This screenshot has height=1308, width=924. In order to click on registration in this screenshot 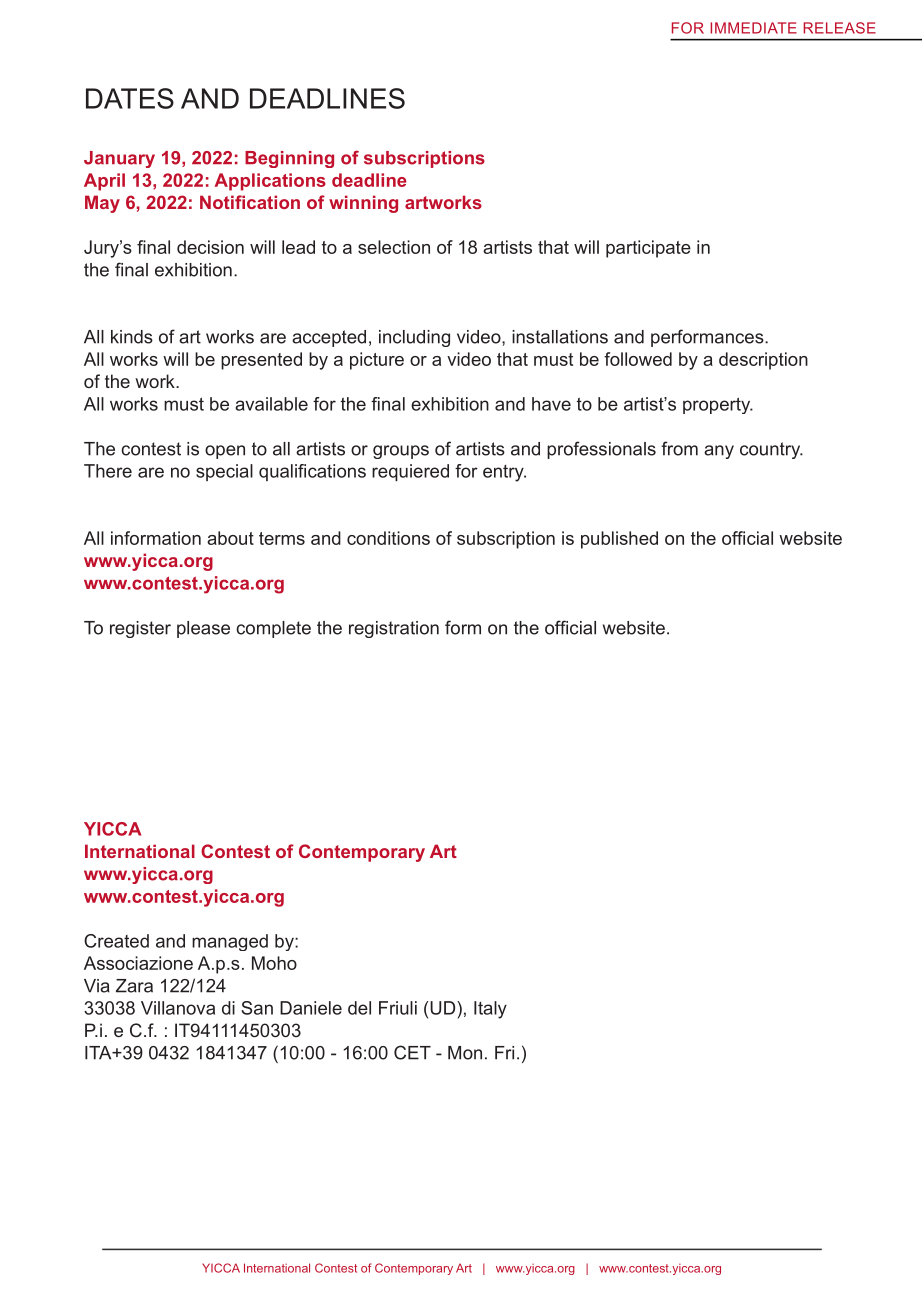, I will do `click(394, 629)`.
